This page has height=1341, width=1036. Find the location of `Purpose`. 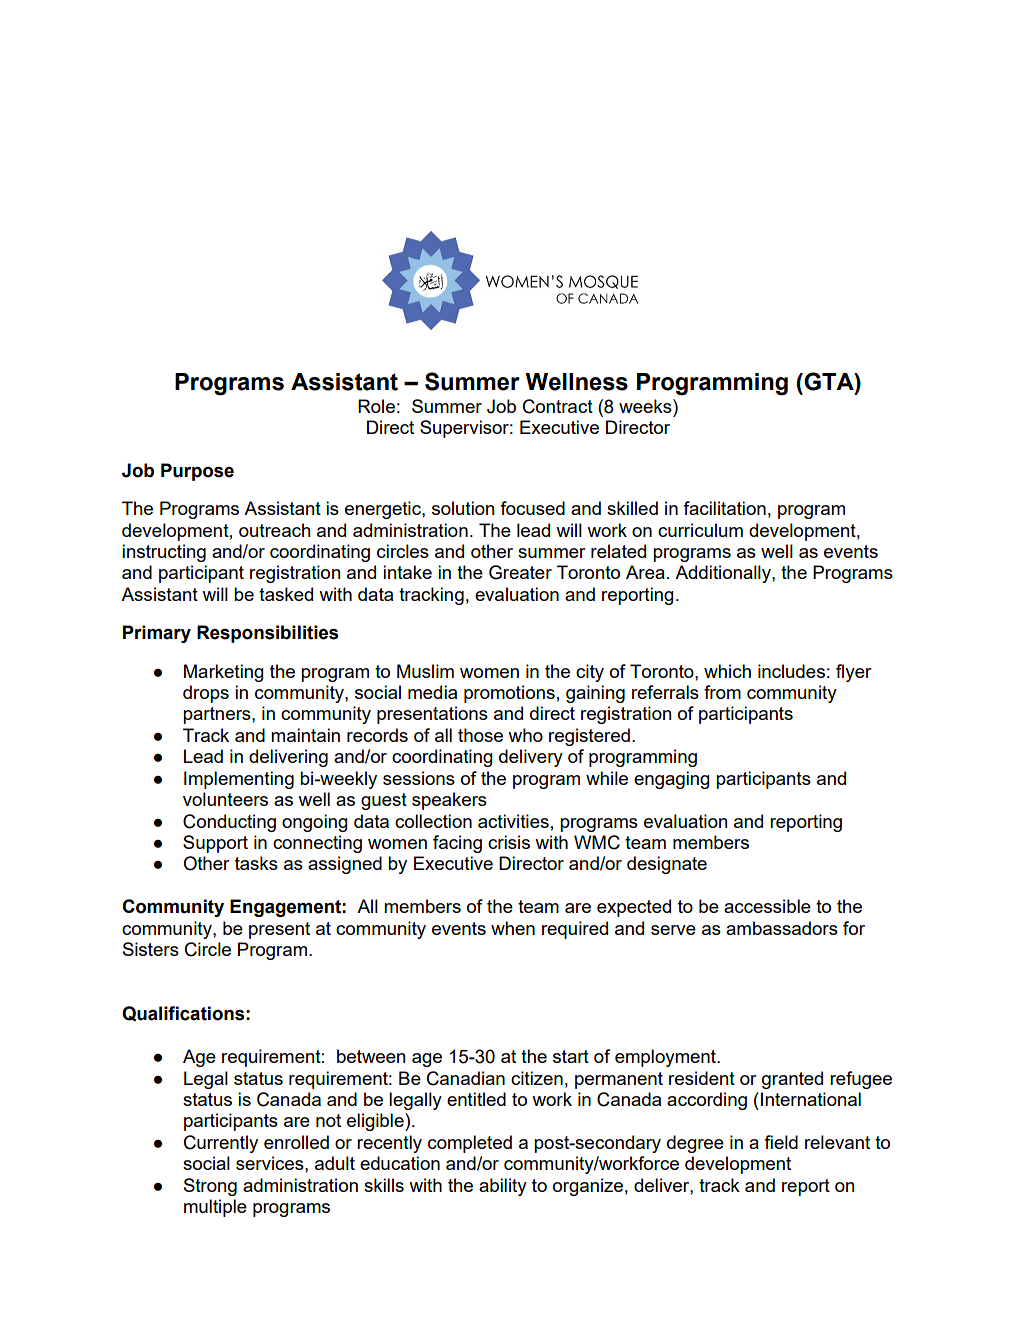

Purpose is located at coordinates (197, 472).
